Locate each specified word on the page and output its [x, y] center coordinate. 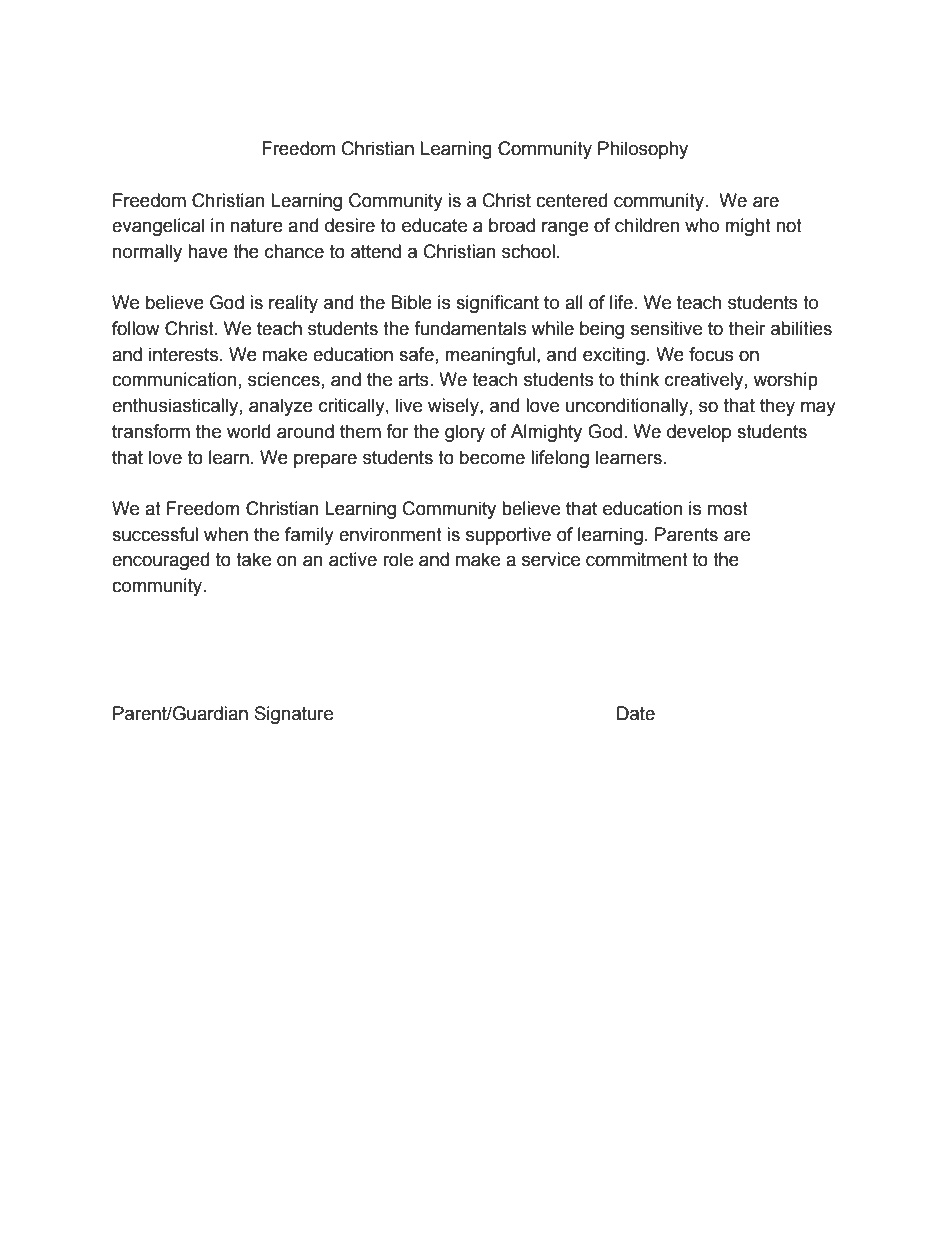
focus [711, 354]
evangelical [158, 227]
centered [571, 200]
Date [636, 713]
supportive [508, 536]
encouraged [160, 561]
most [728, 509]
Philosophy [643, 150]
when [226, 534]
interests [185, 354]
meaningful [490, 356]
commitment [637, 559]
